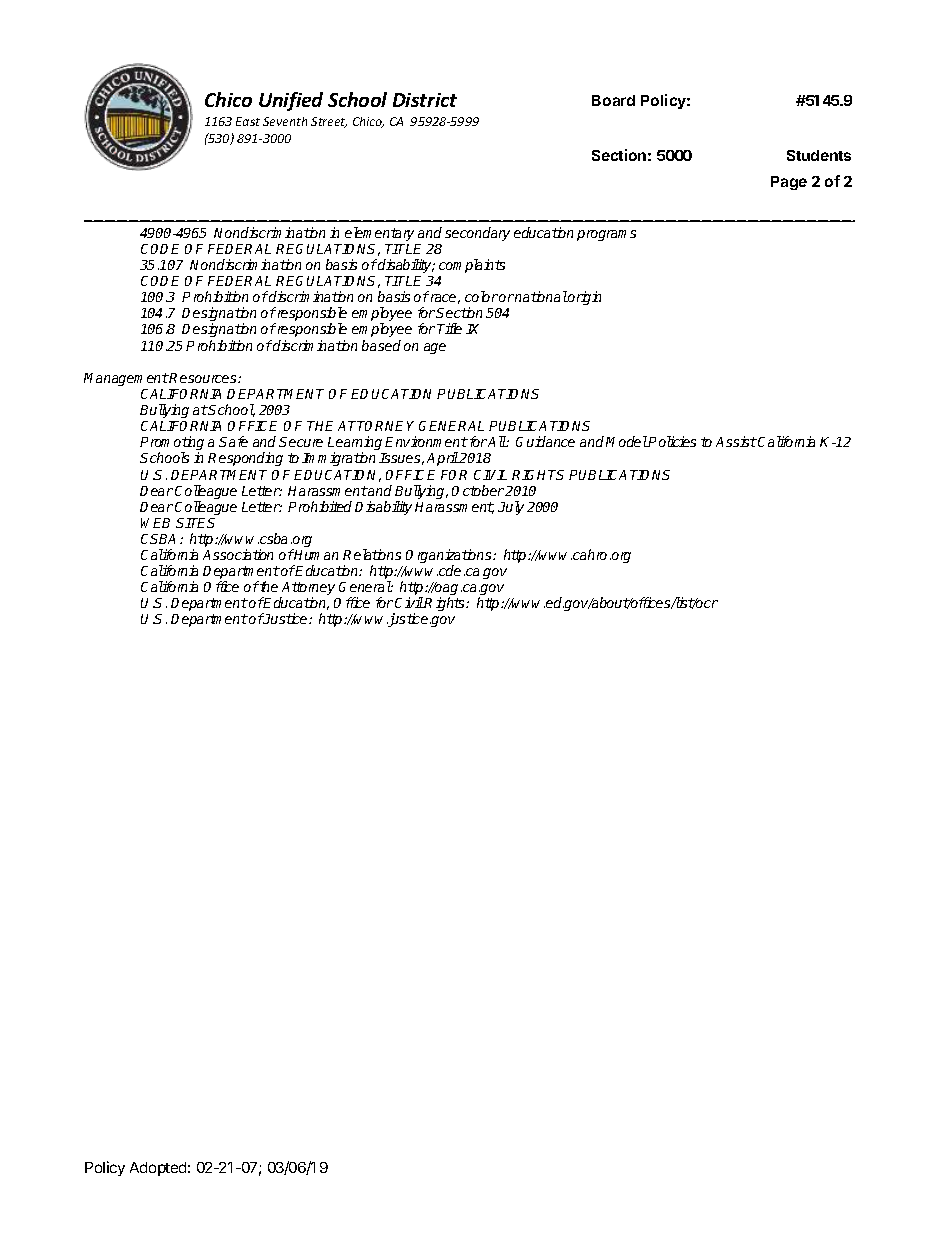 The height and width of the page is (1233, 952). Describe the element at coordinates (203, 378) in the page. I see `Resources` at that location.
